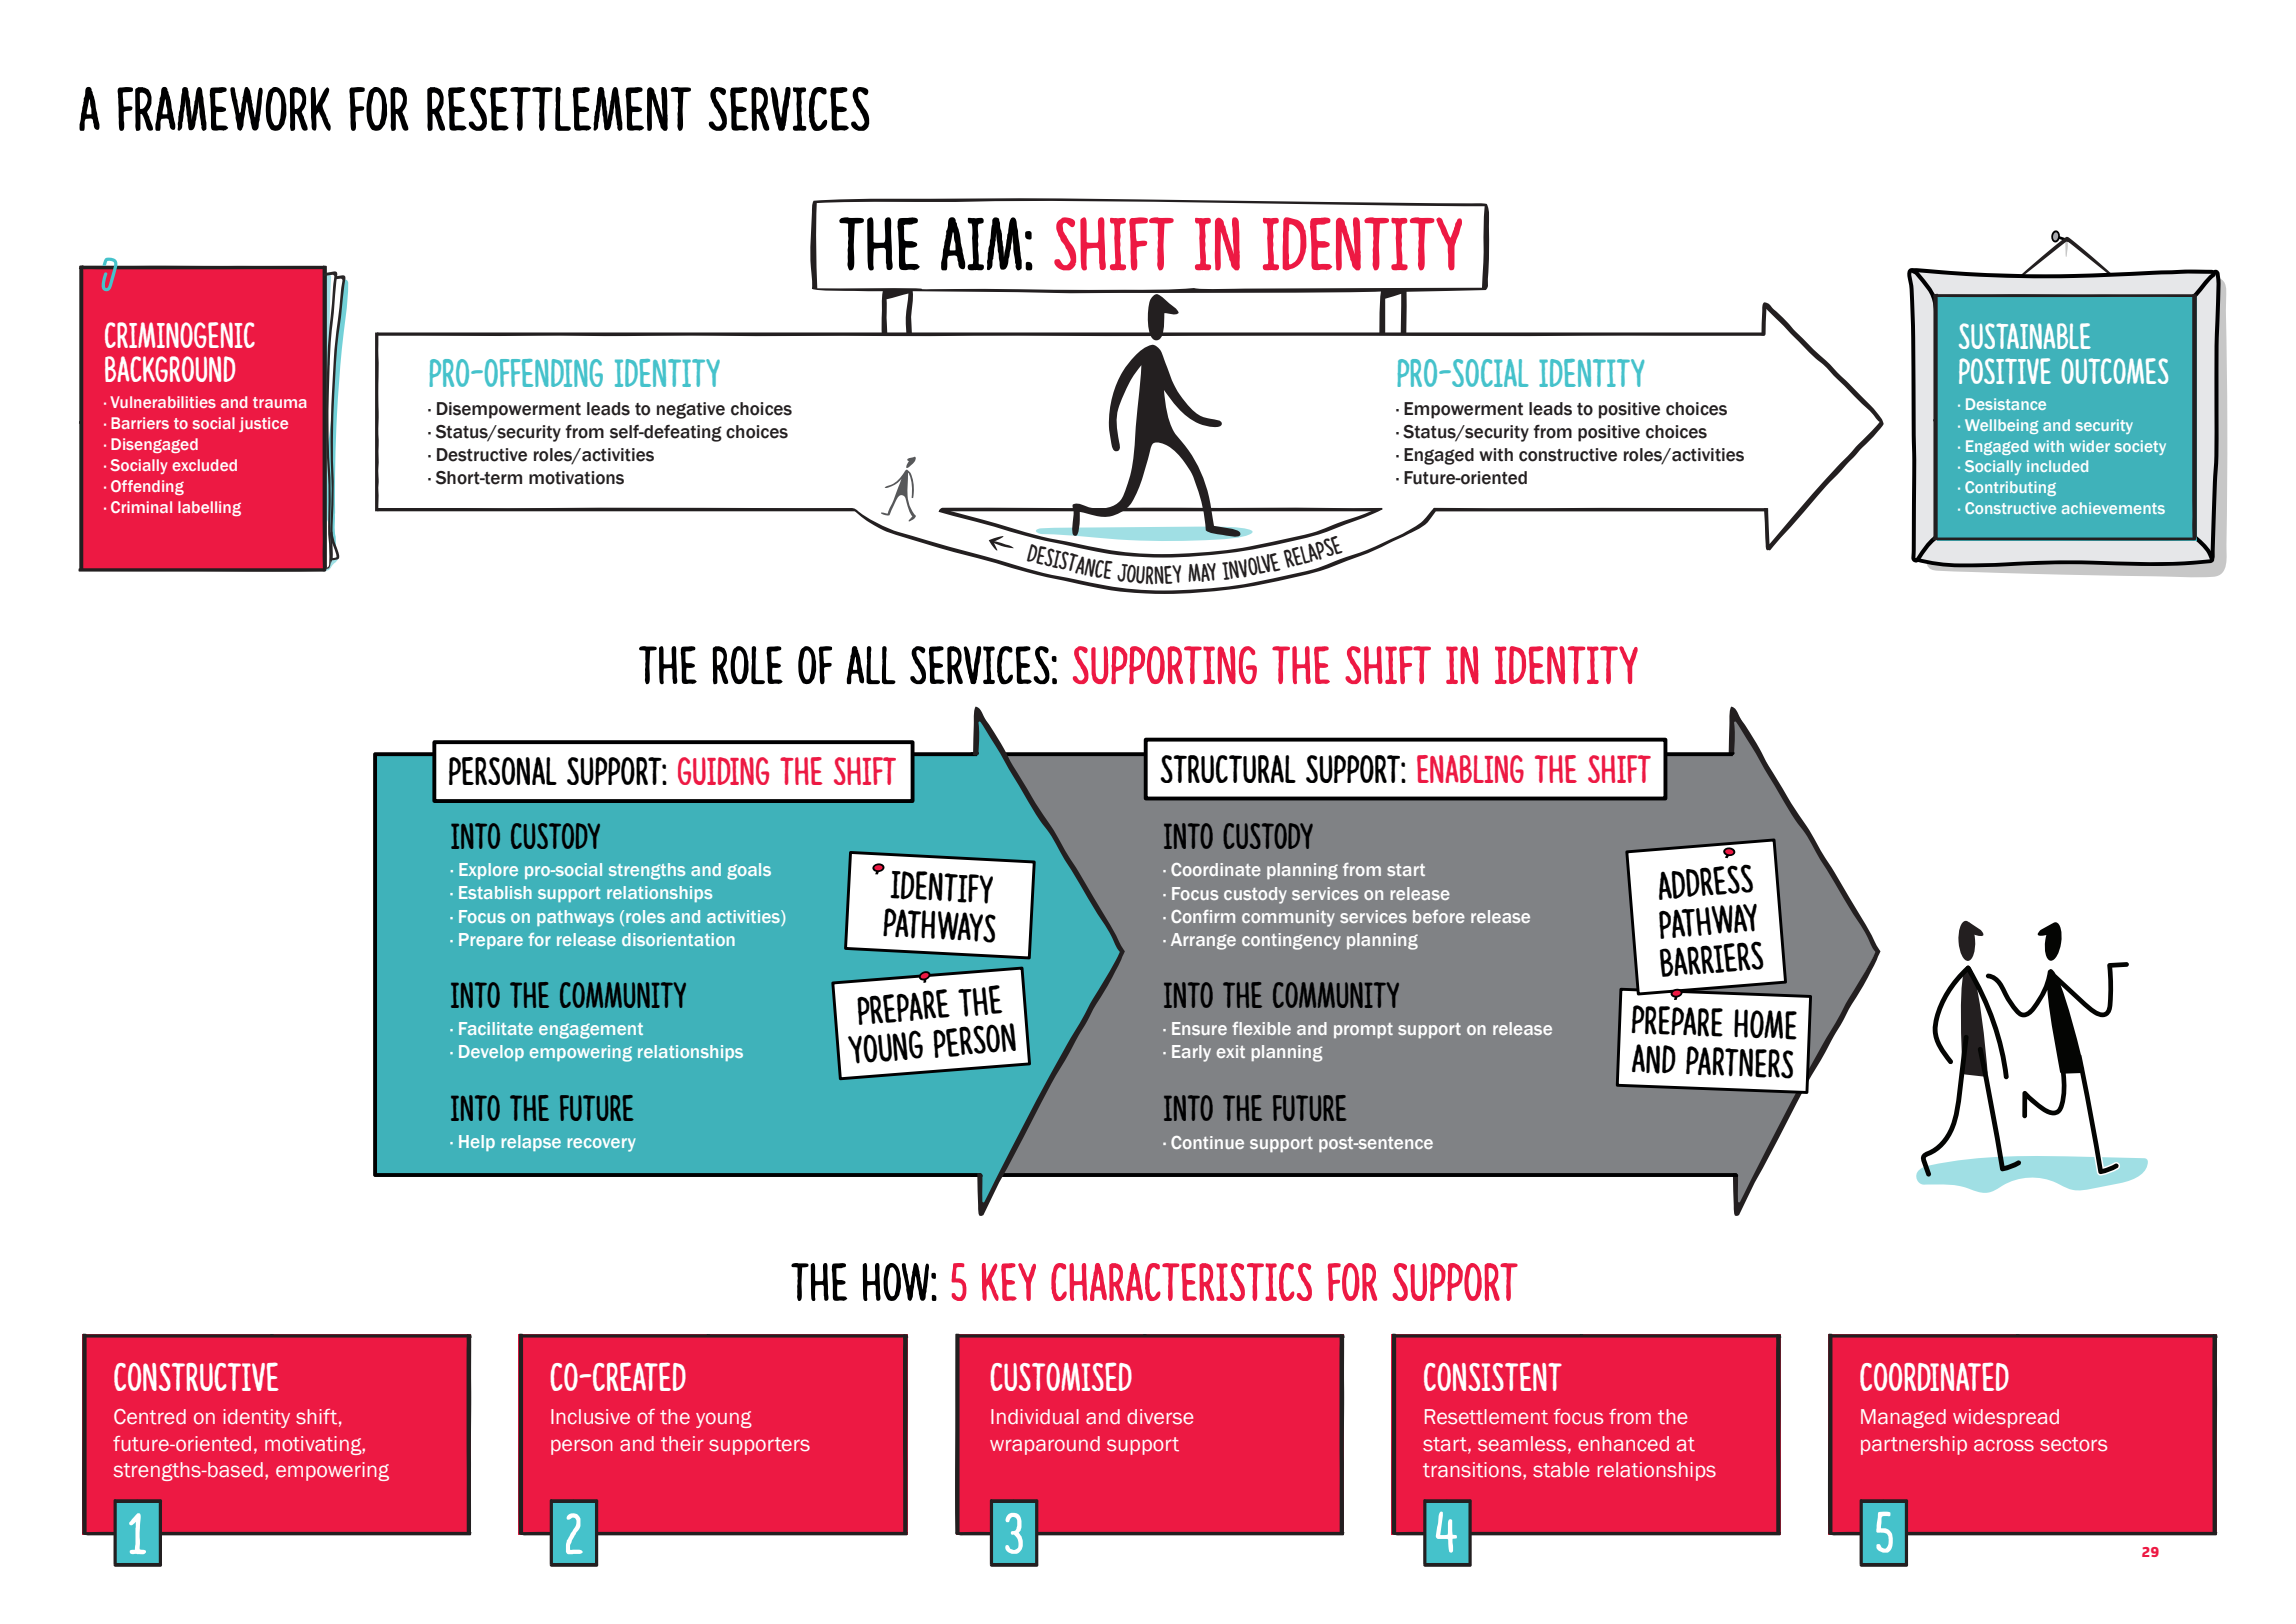 This document has width=2296, height=1624. I want to click on FRAMEWORK, so click(224, 109).
